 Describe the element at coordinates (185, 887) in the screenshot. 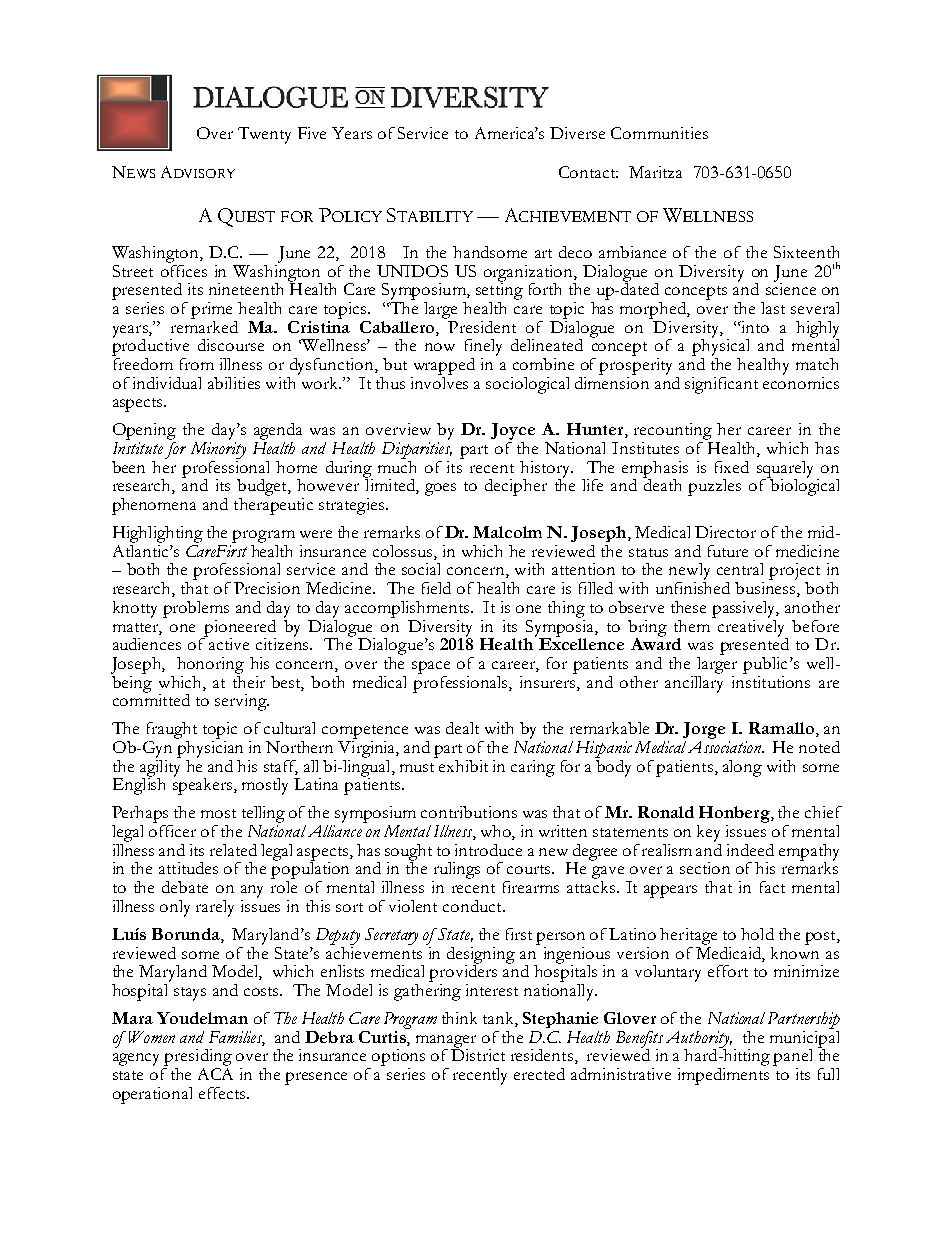

I see `debate` at that location.
